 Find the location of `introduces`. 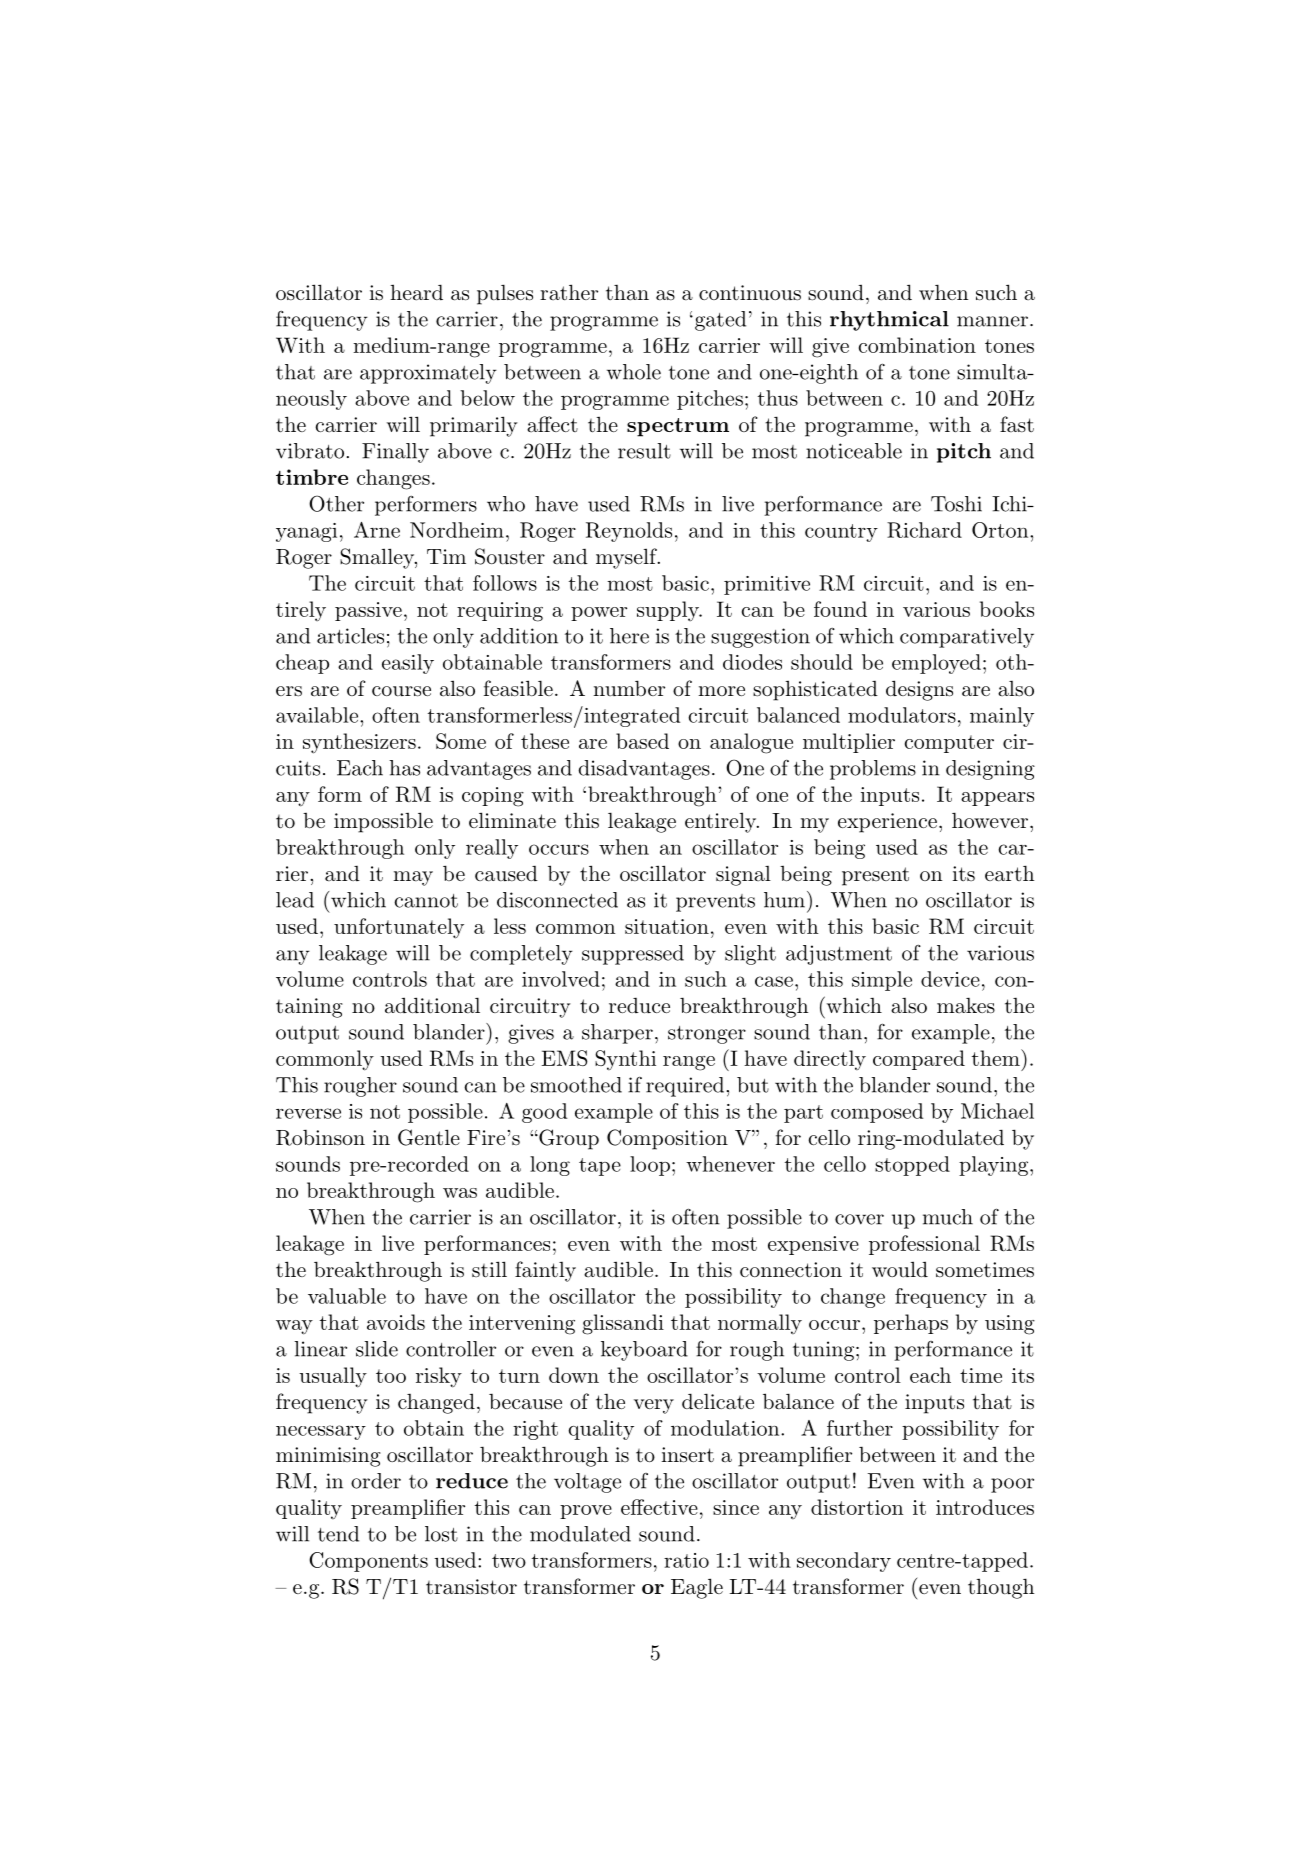

introduces is located at coordinates (985, 1507).
